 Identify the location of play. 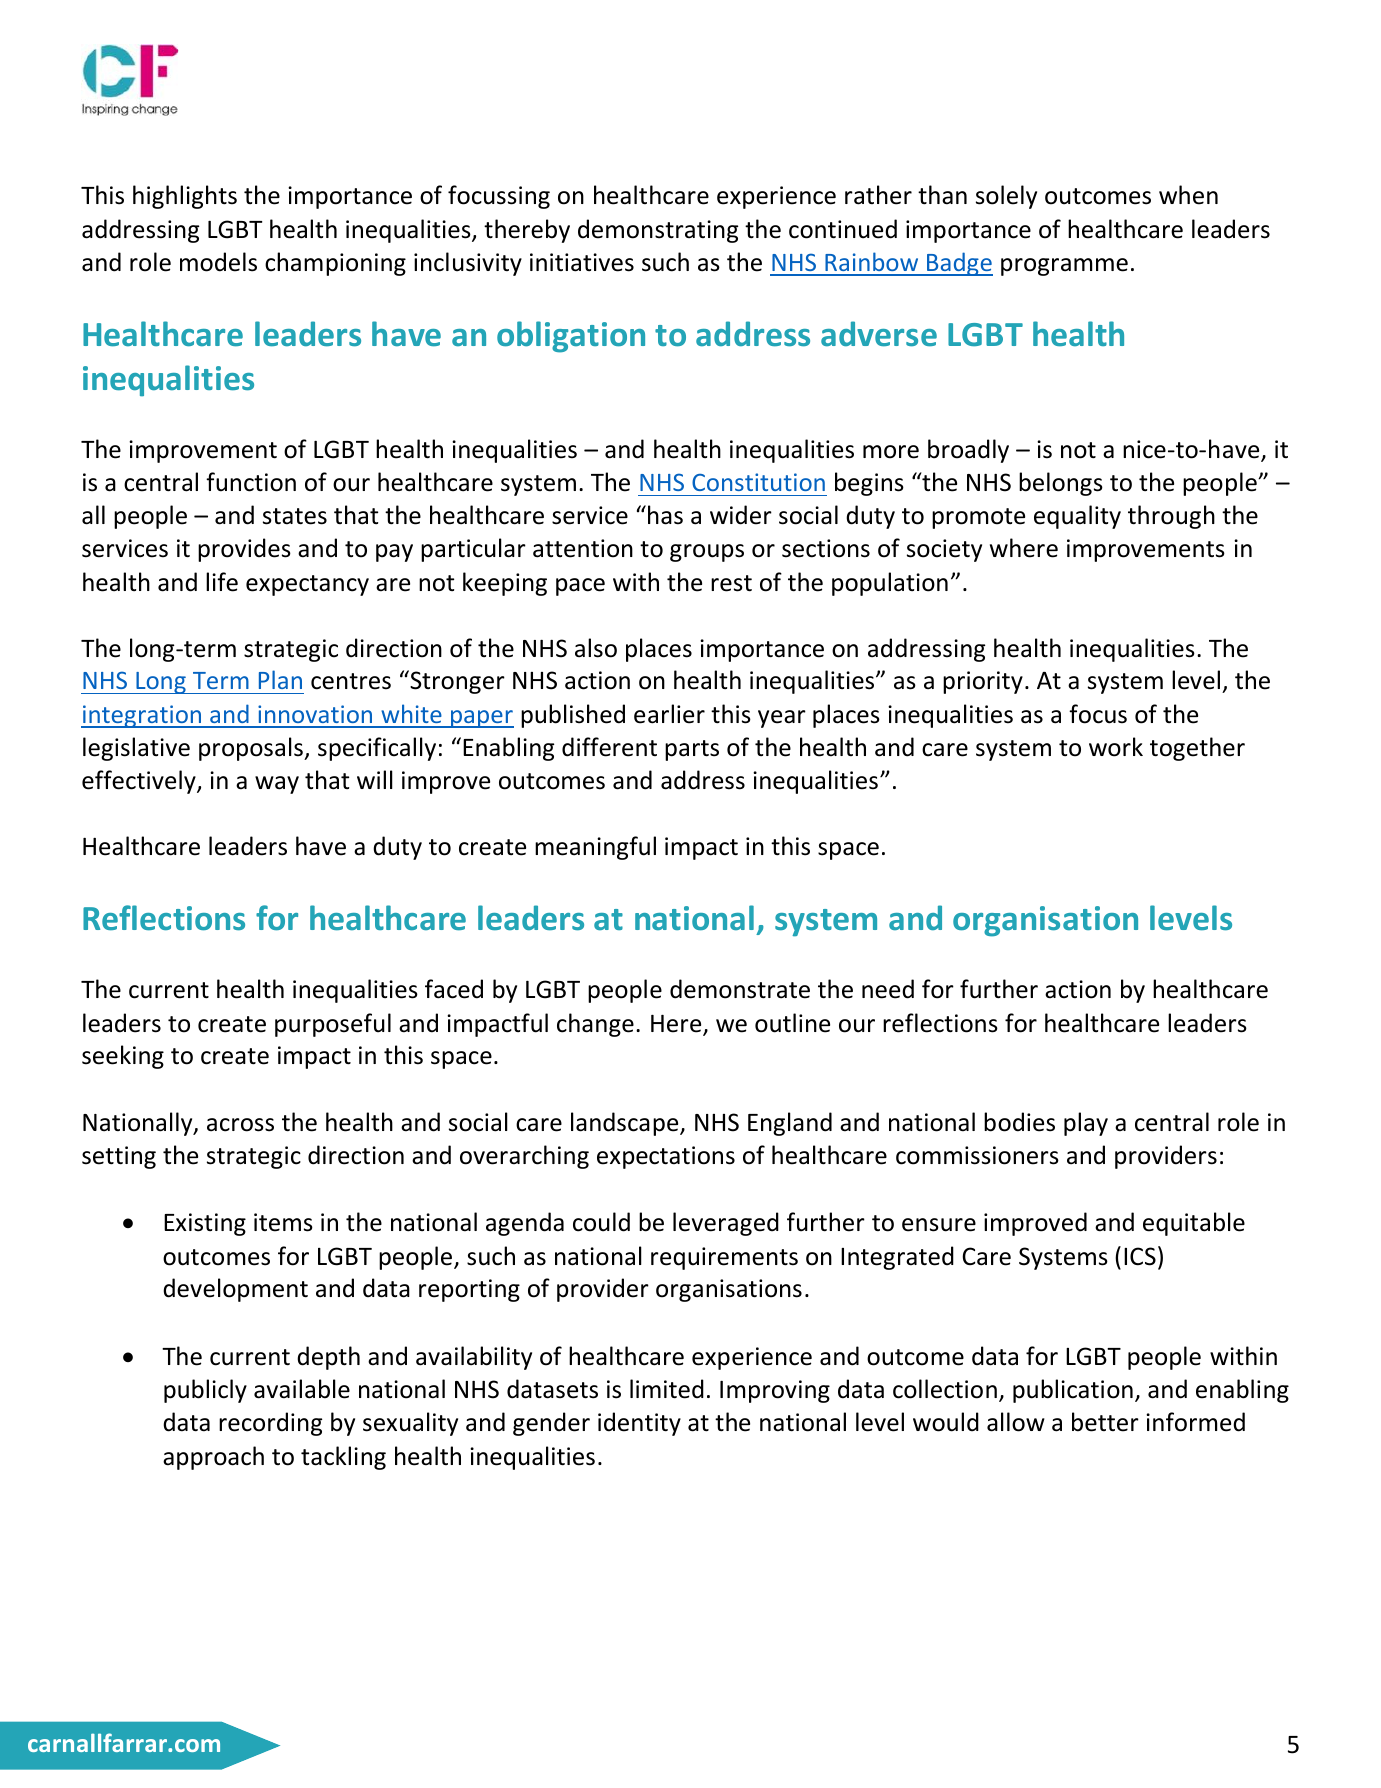
(1086, 1124).
